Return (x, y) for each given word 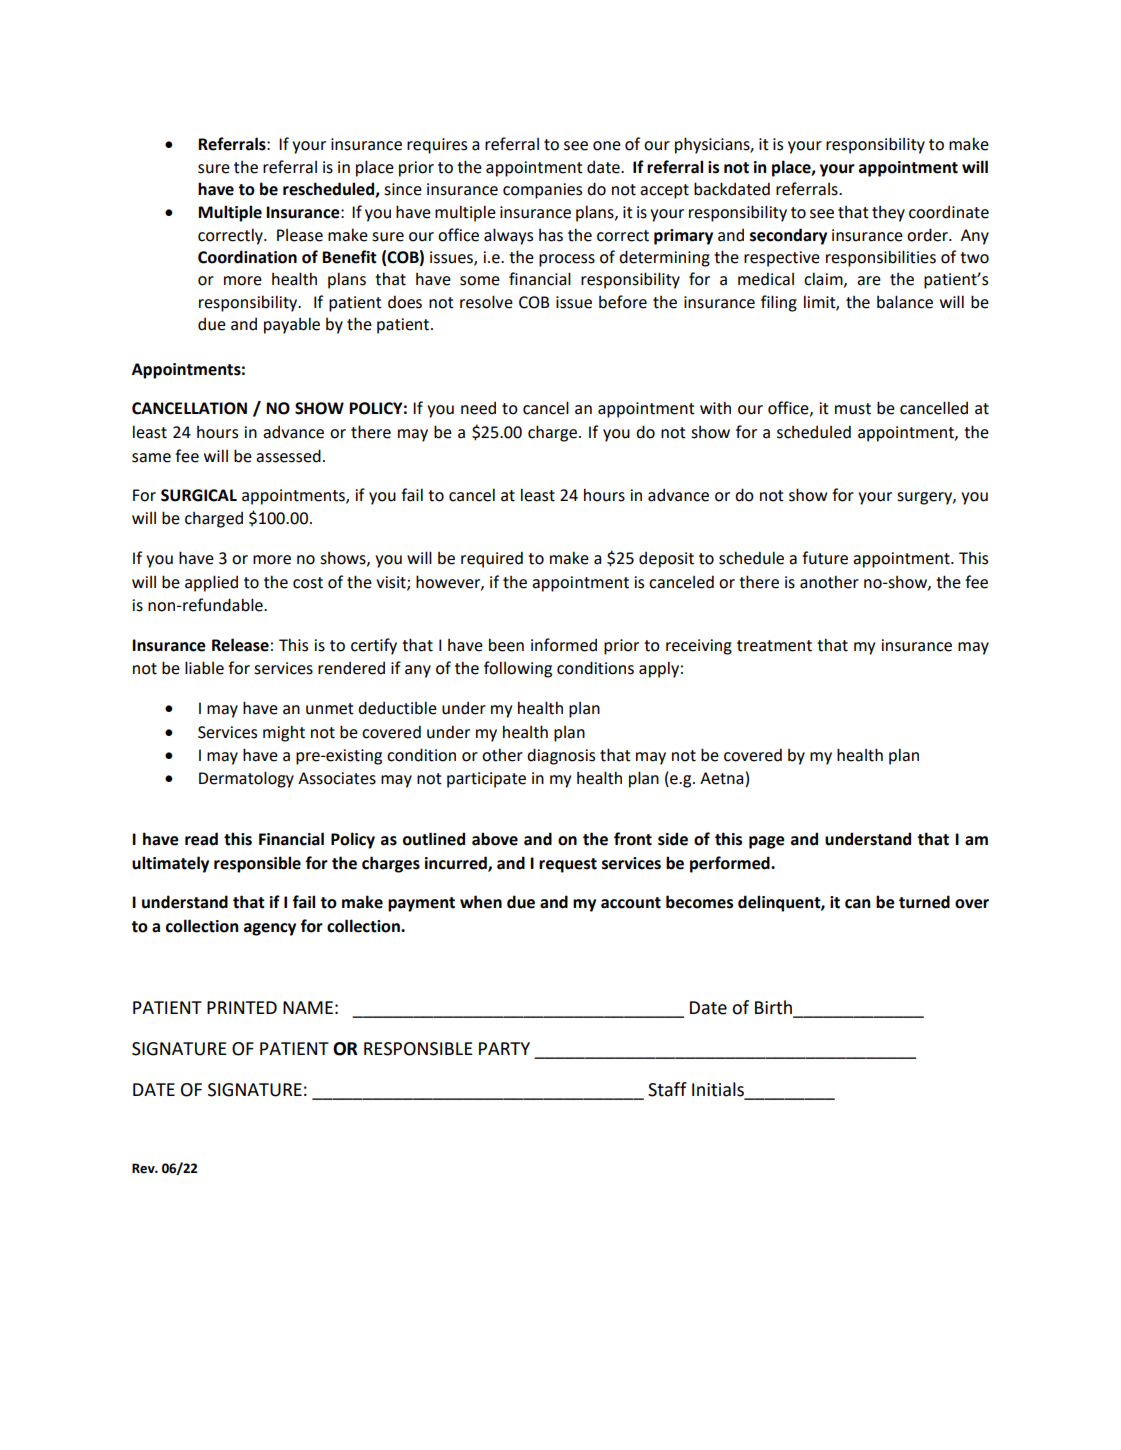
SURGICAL (199, 495)
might (284, 733)
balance (905, 302)
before (623, 302)
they (888, 213)
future (825, 558)
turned (924, 902)
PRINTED (242, 1007)
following (518, 669)
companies (542, 191)
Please (300, 235)
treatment (774, 646)
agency (270, 929)
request (568, 865)
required (492, 559)
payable (292, 325)
